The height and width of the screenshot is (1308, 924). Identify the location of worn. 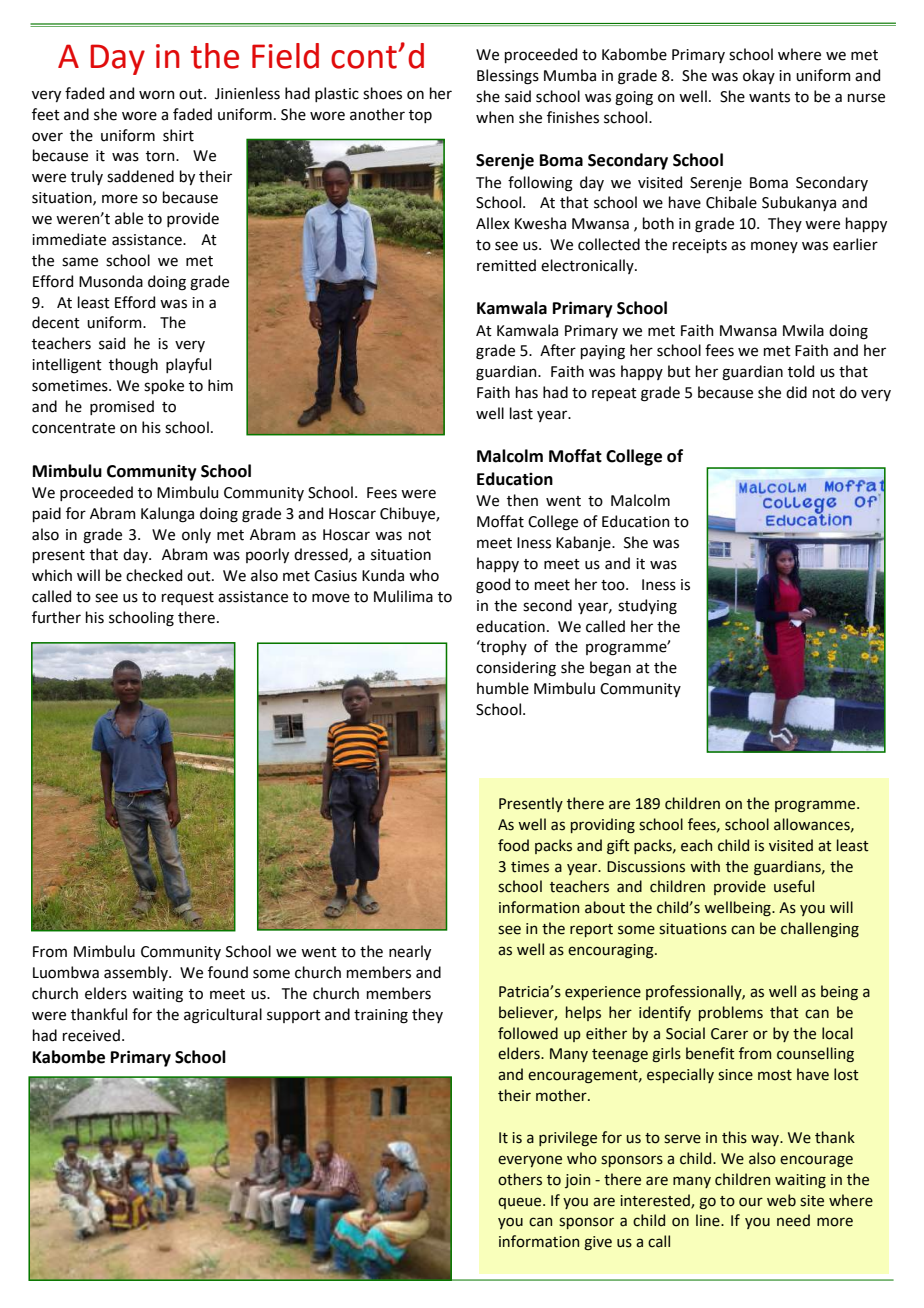
(157, 95).
